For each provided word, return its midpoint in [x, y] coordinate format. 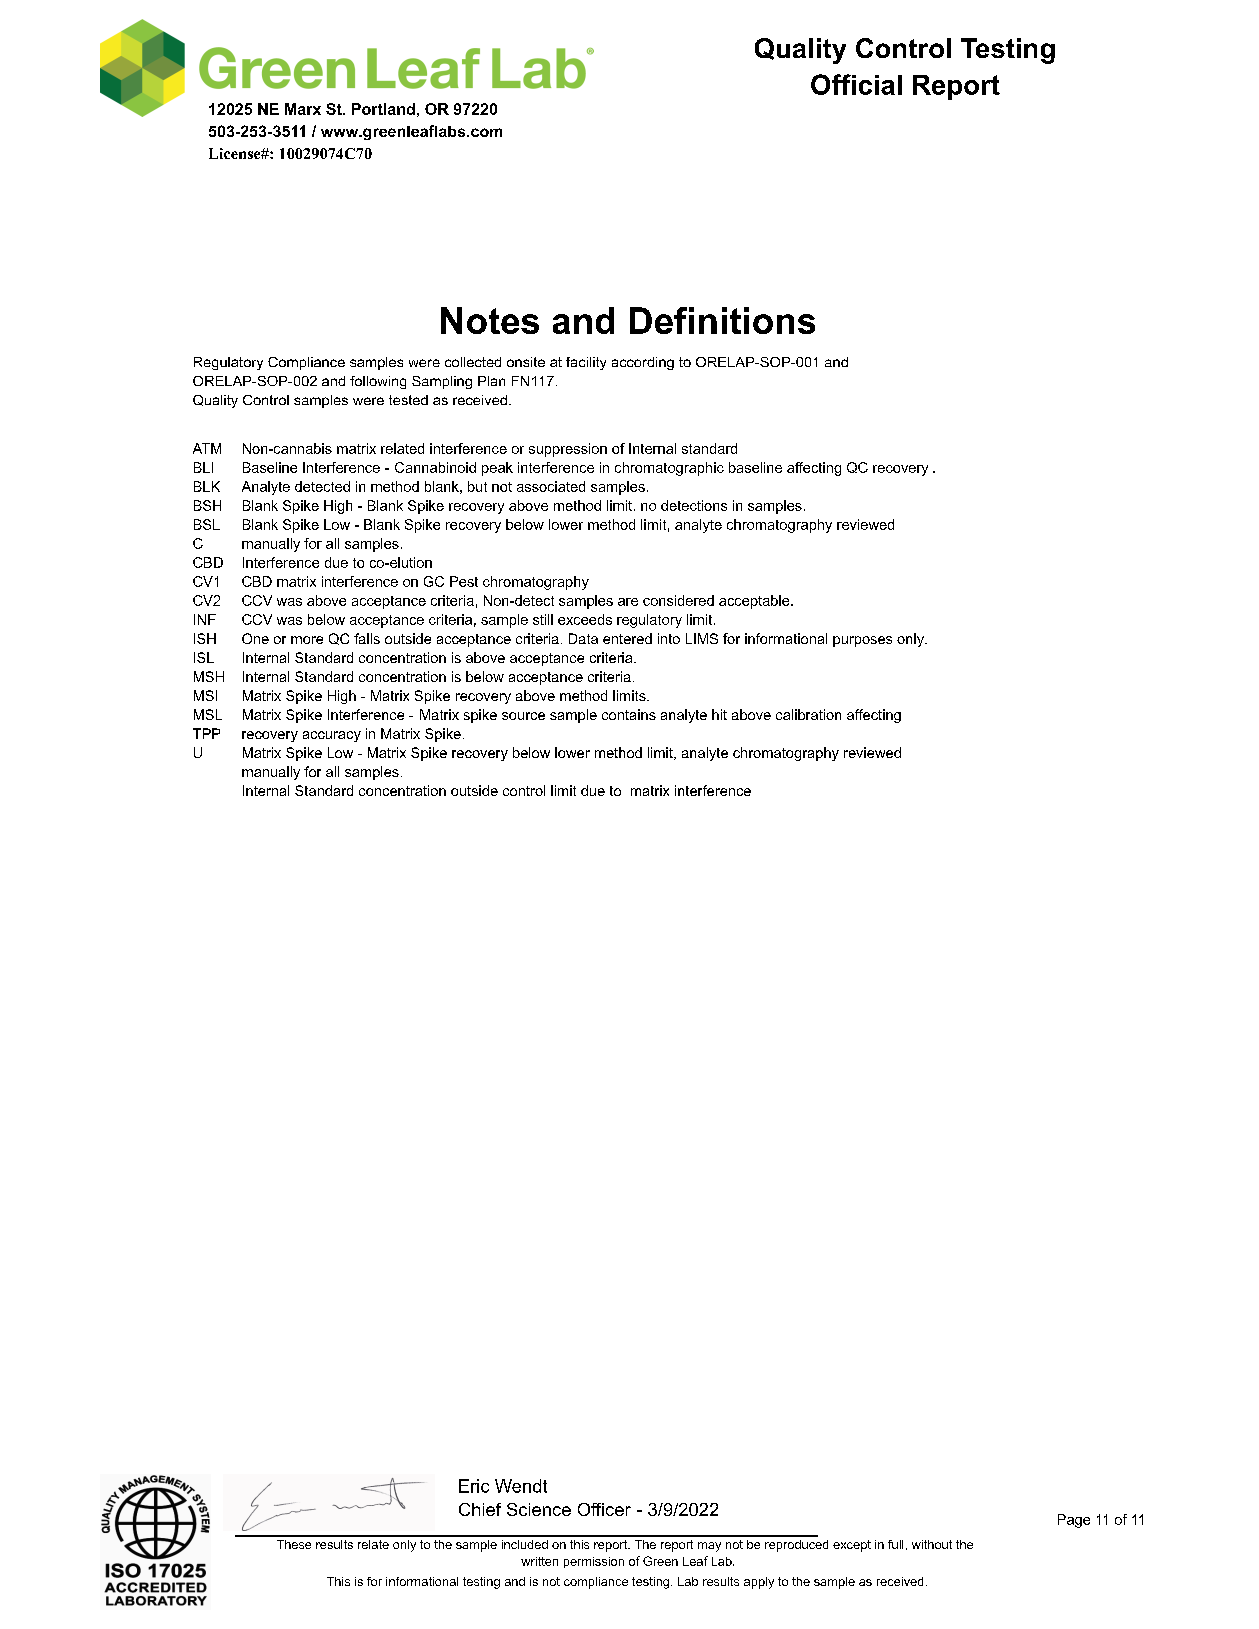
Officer [604, 1509]
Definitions [722, 320]
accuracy [332, 736]
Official [856, 84]
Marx [303, 109]
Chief [480, 1509]
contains [629, 714]
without [932, 1544]
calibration [808, 714]
